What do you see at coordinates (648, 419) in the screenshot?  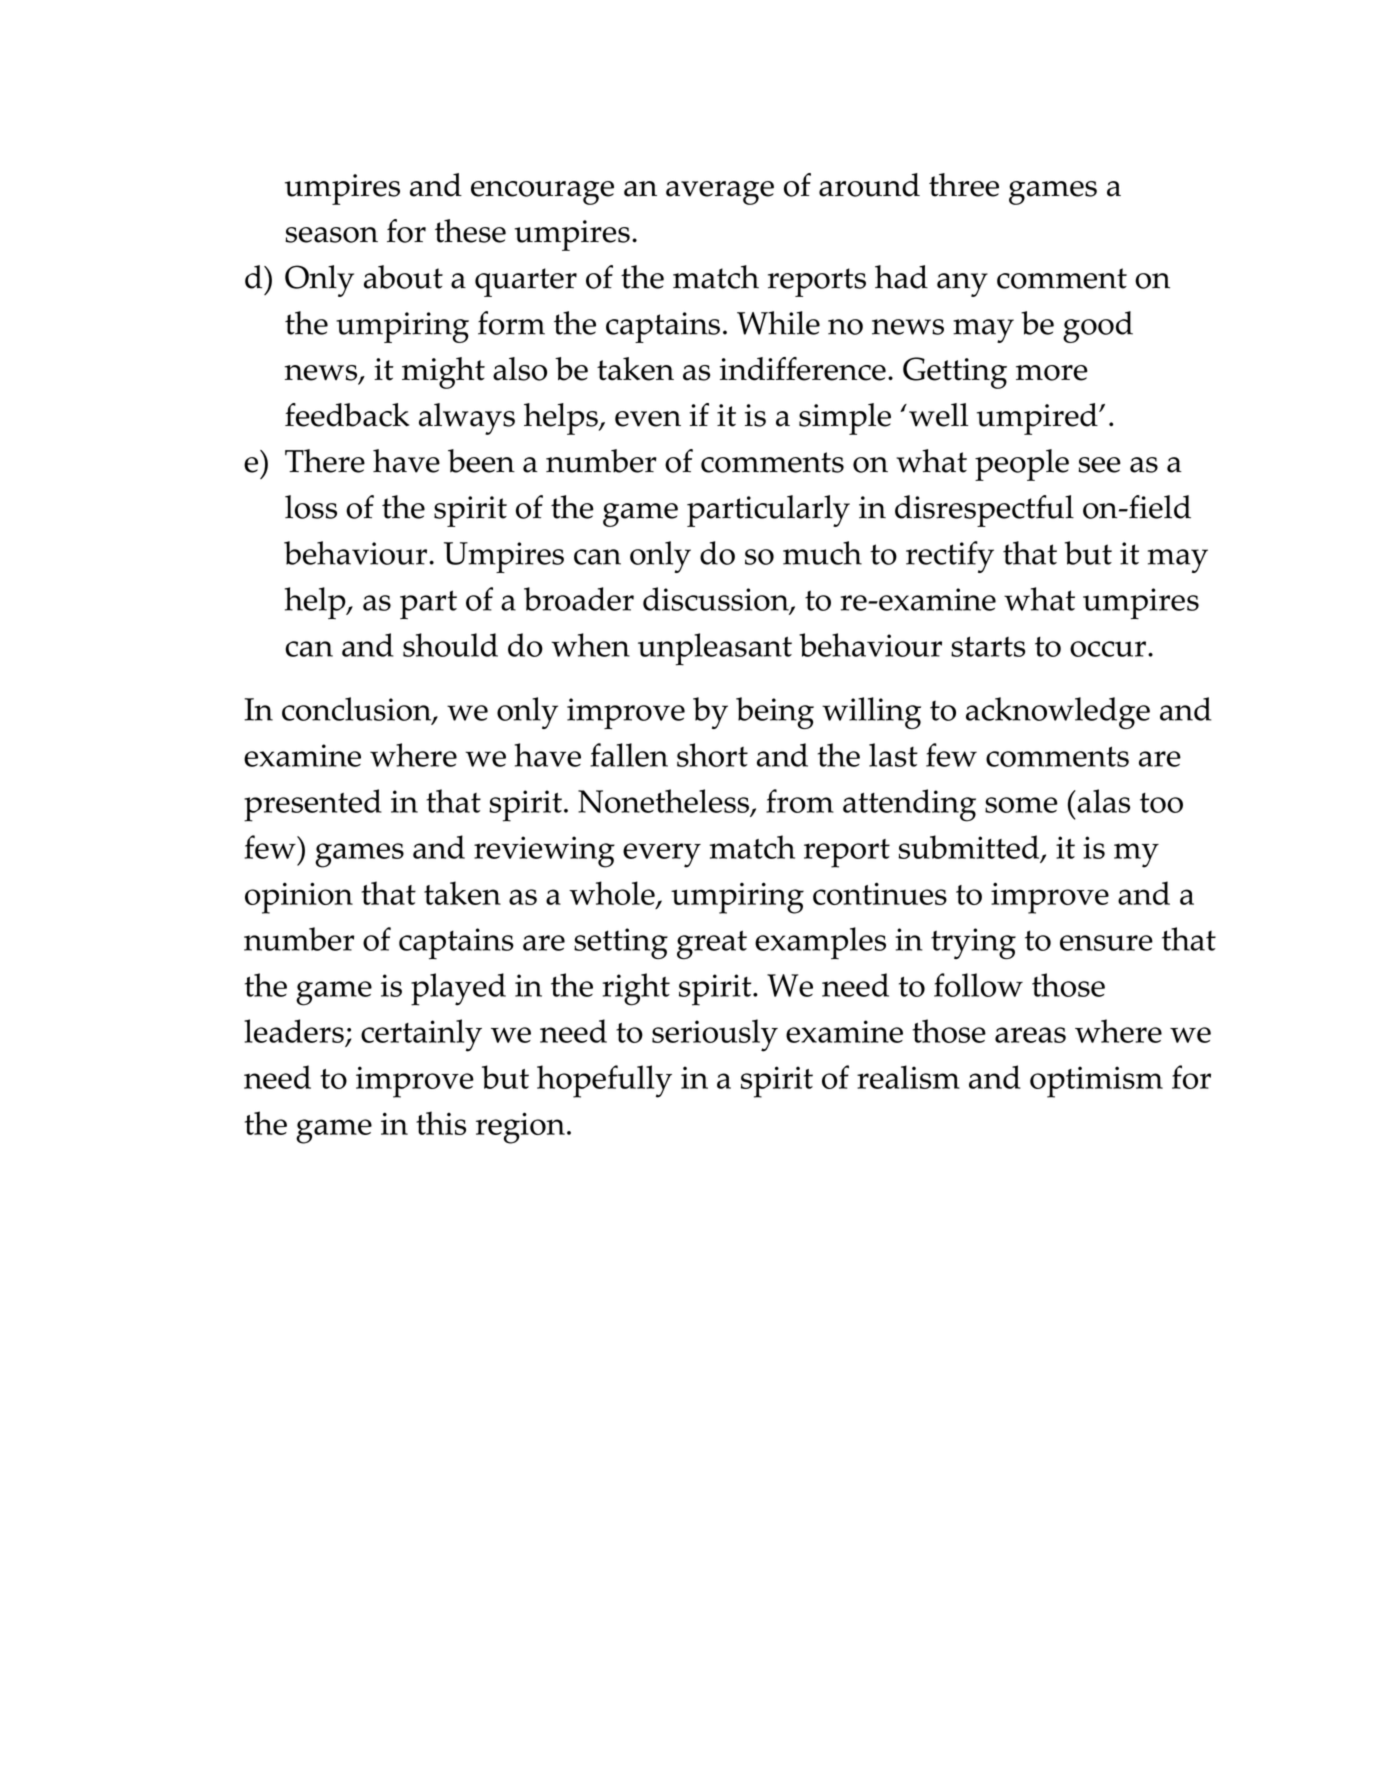 I see `even` at bounding box center [648, 419].
